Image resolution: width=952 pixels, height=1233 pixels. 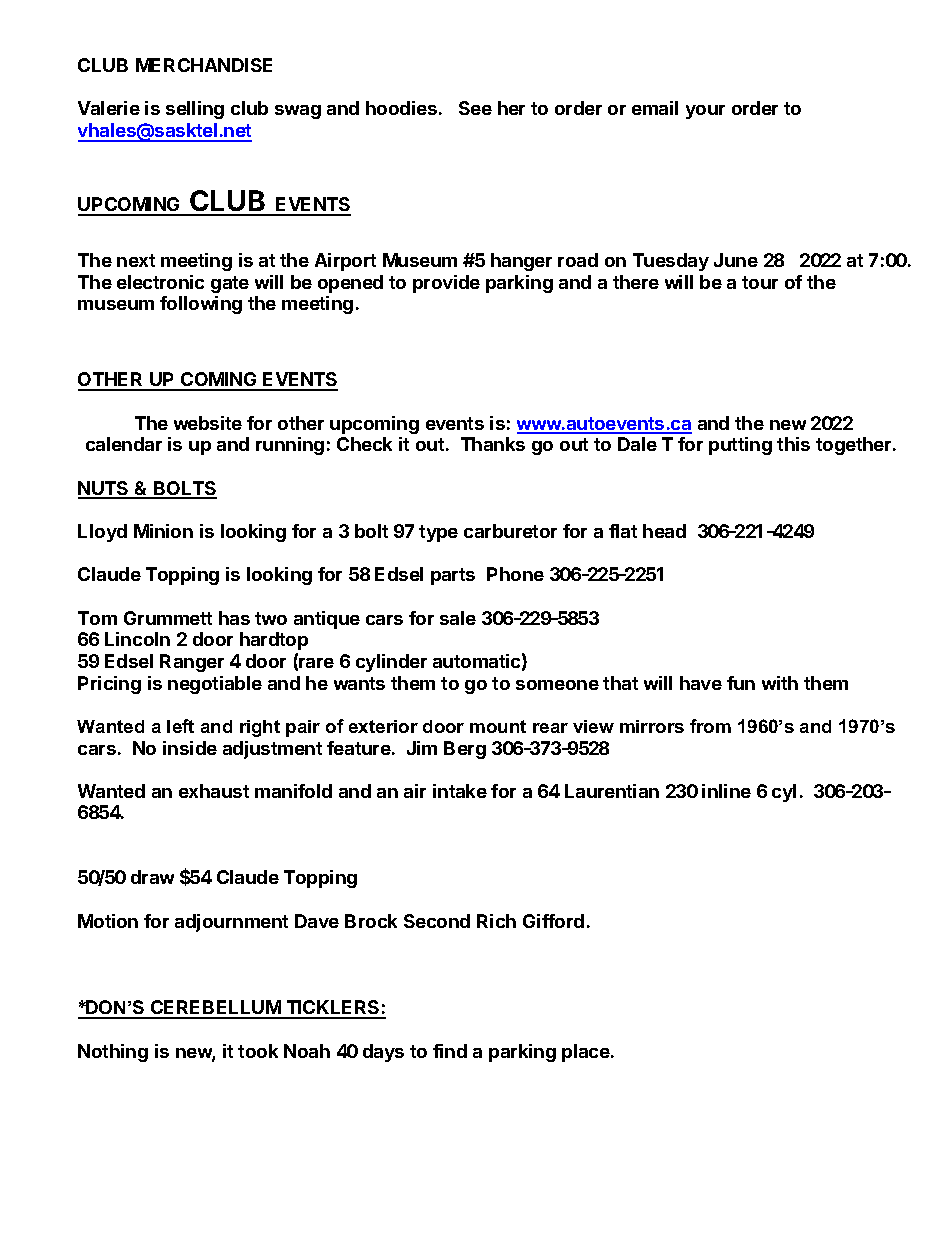 I want to click on See, so click(x=475, y=108).
